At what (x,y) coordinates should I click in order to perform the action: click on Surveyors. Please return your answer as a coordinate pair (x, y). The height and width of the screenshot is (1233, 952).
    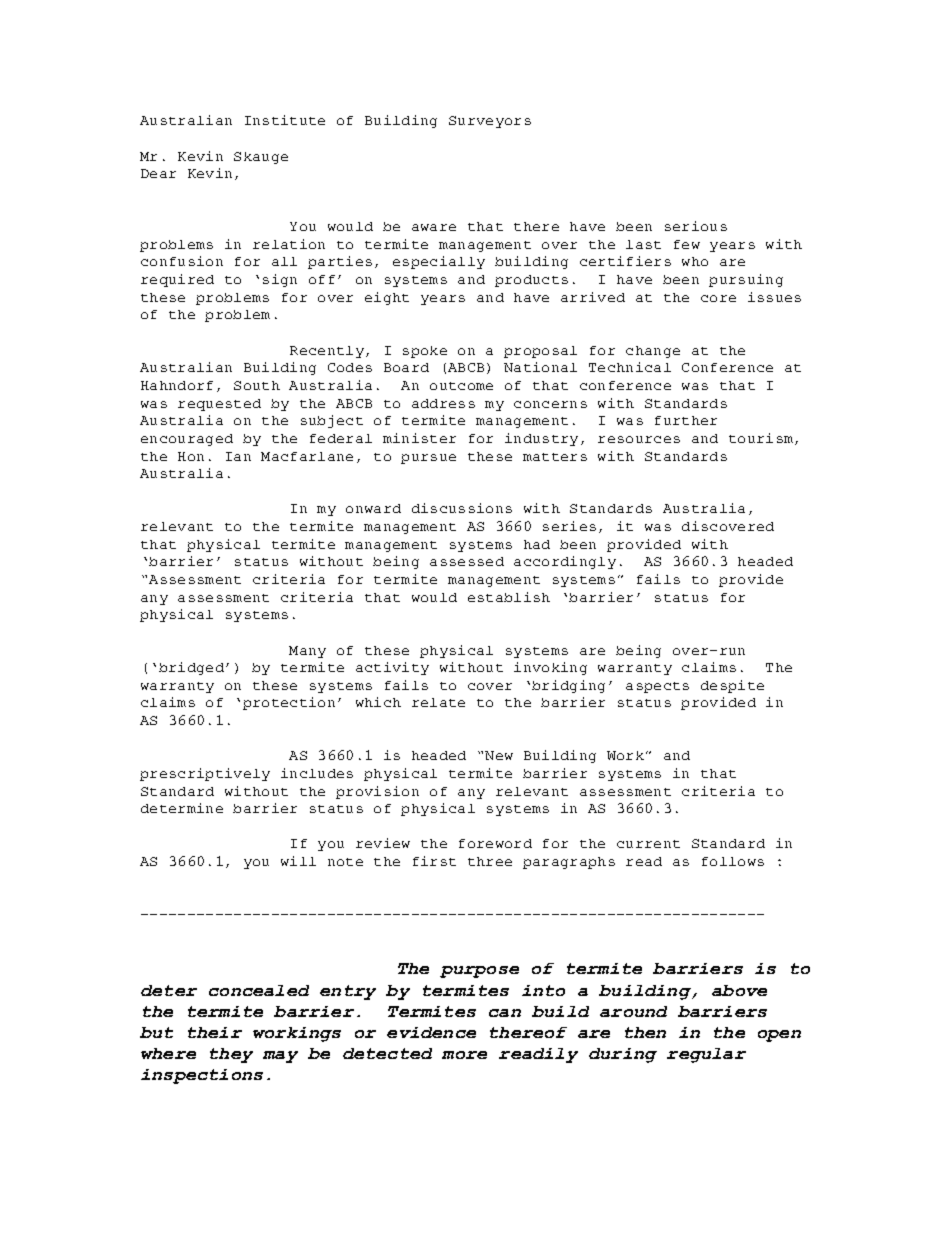
    Looking at the image, I should click on (490, 122).
